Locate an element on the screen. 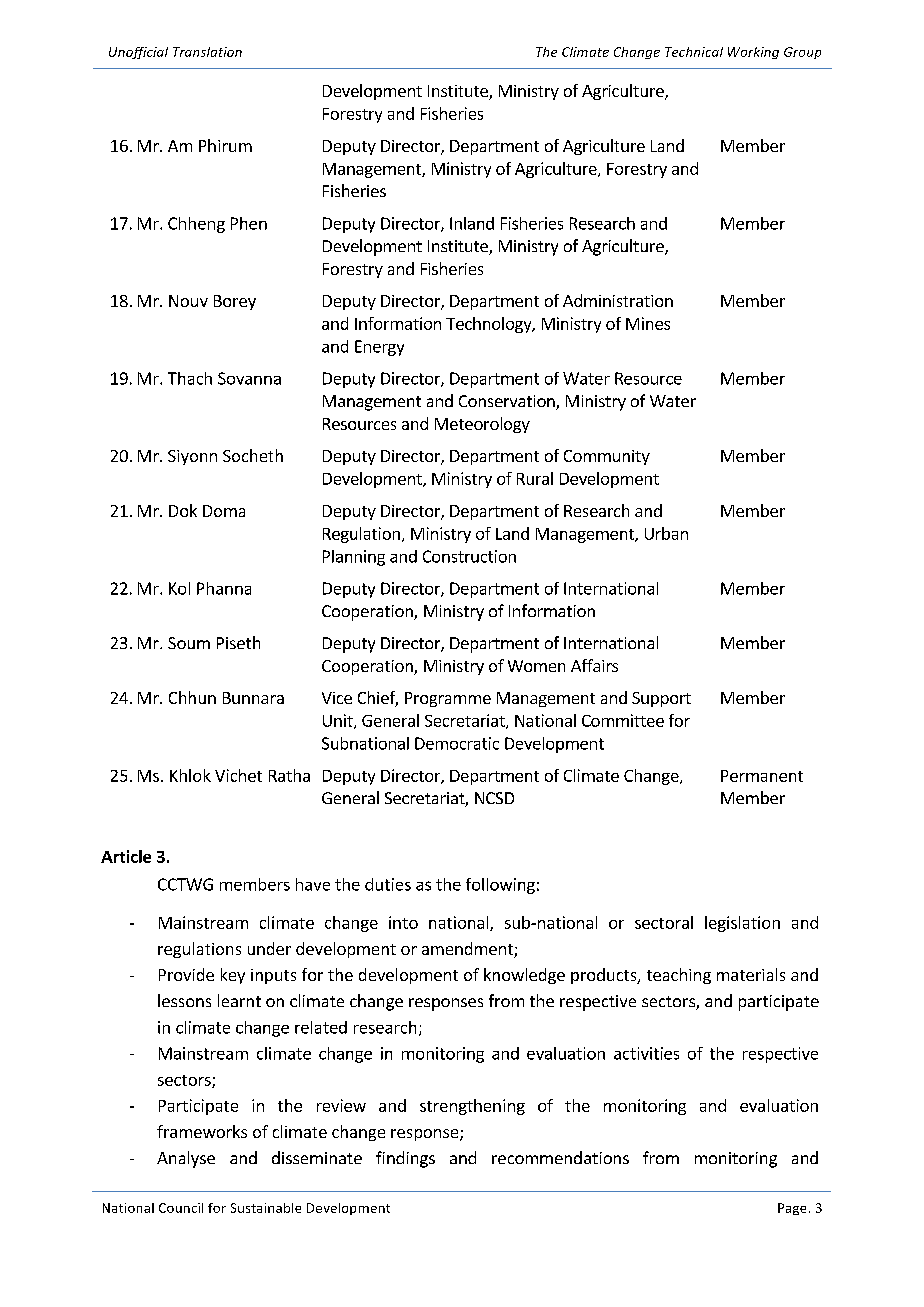 This screenshot has height=1307, width=924. Mines is located at coordinates (648, 323).
